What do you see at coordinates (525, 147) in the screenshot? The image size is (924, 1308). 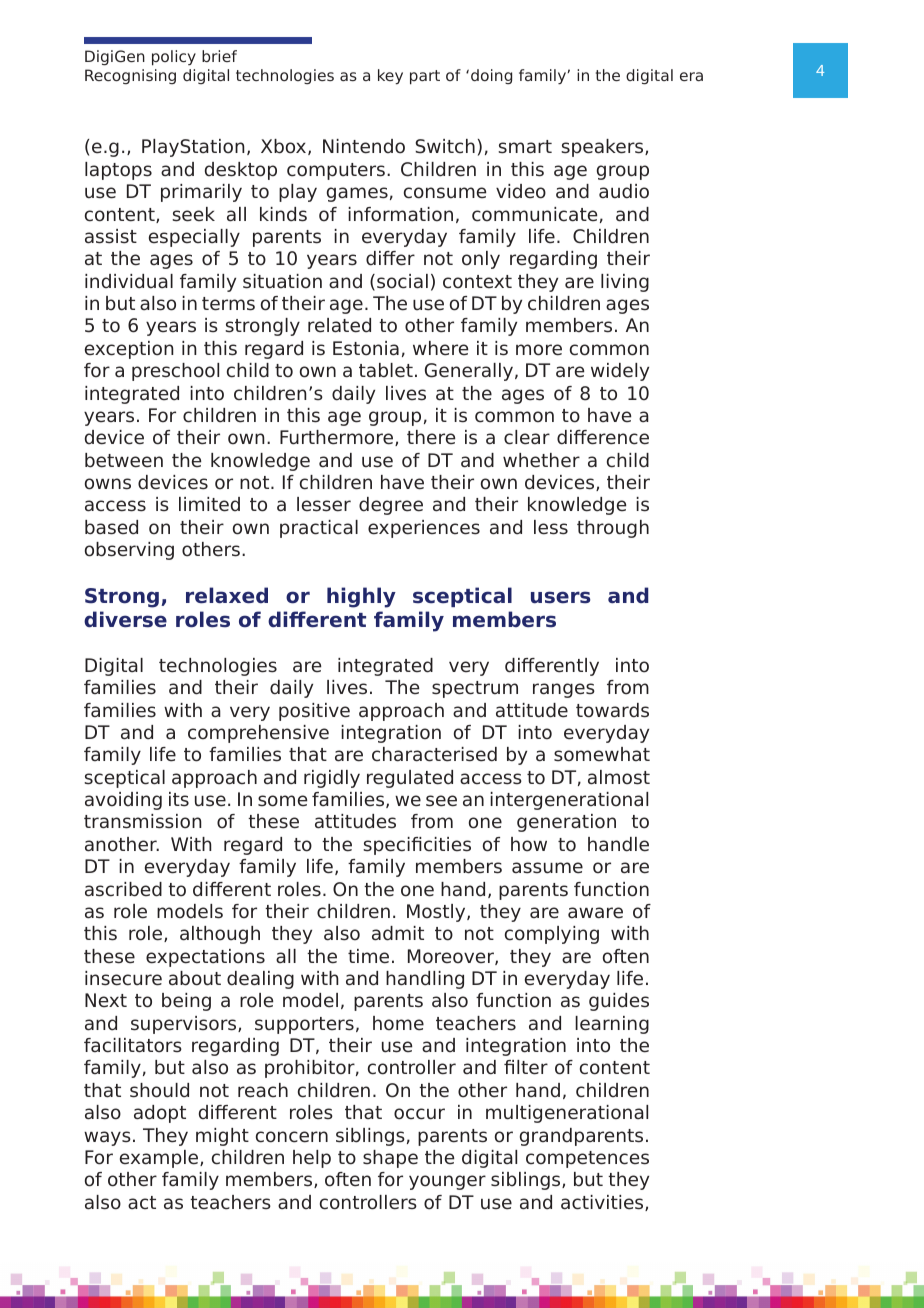 I see `smart` at bounding box center [525, 147].
